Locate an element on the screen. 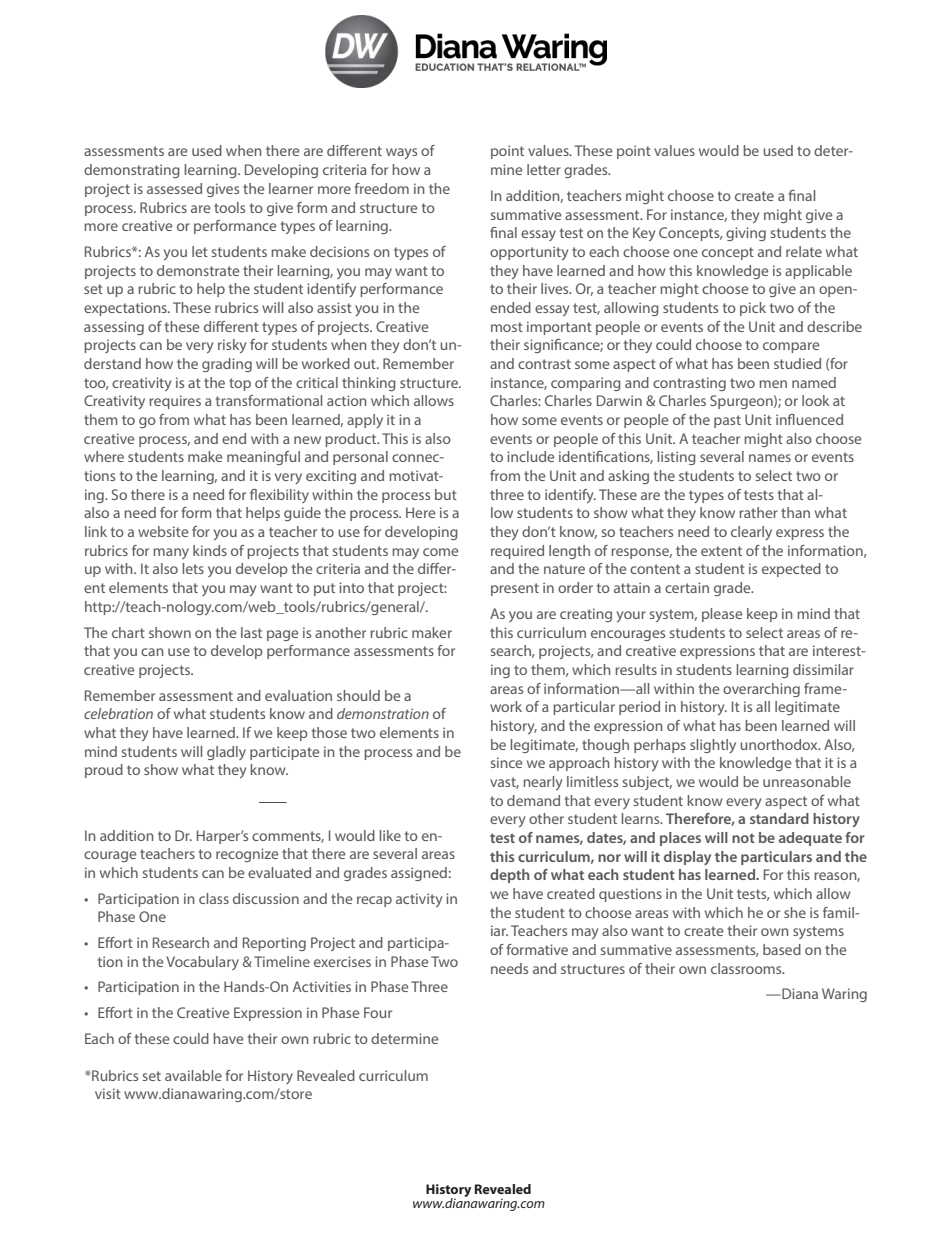 The image size is (952, 1233). ways is located at coordinates (401, 153).
